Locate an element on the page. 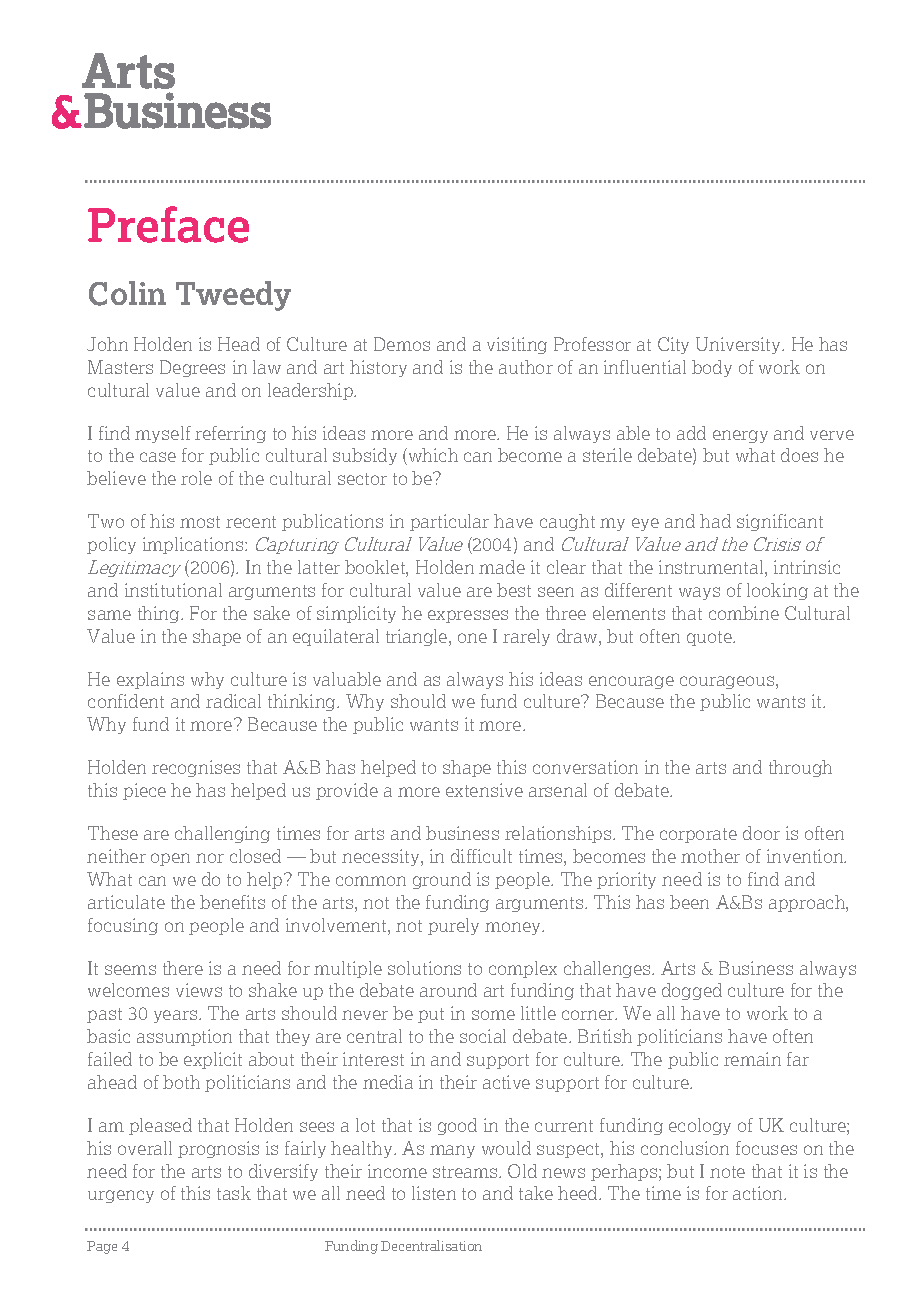 This document has height=1308, width=924. particular is located at coordinates (449, 522).
